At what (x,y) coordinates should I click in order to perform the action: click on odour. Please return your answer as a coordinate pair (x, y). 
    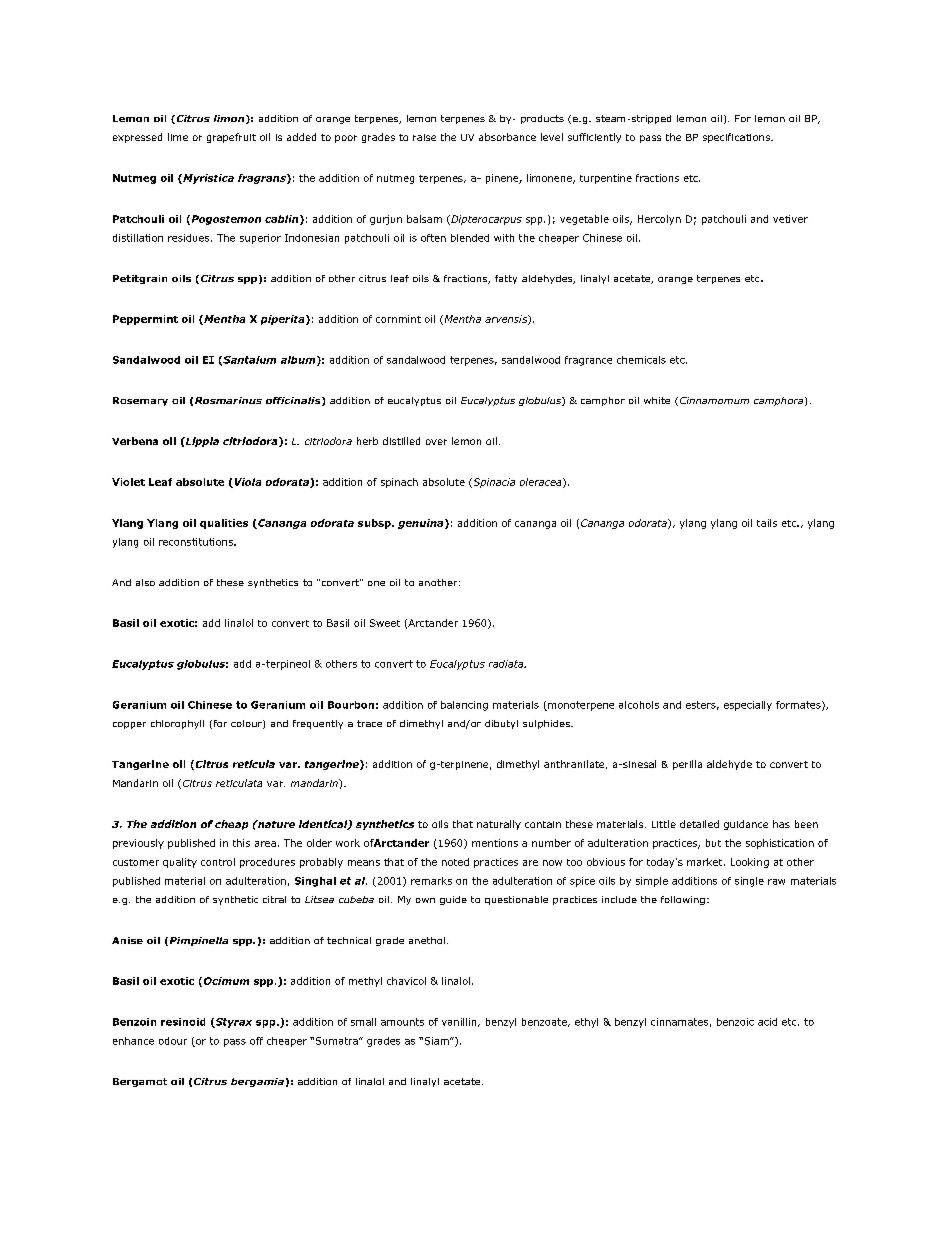
    Looking at the image, I should click on (173, 1041).
